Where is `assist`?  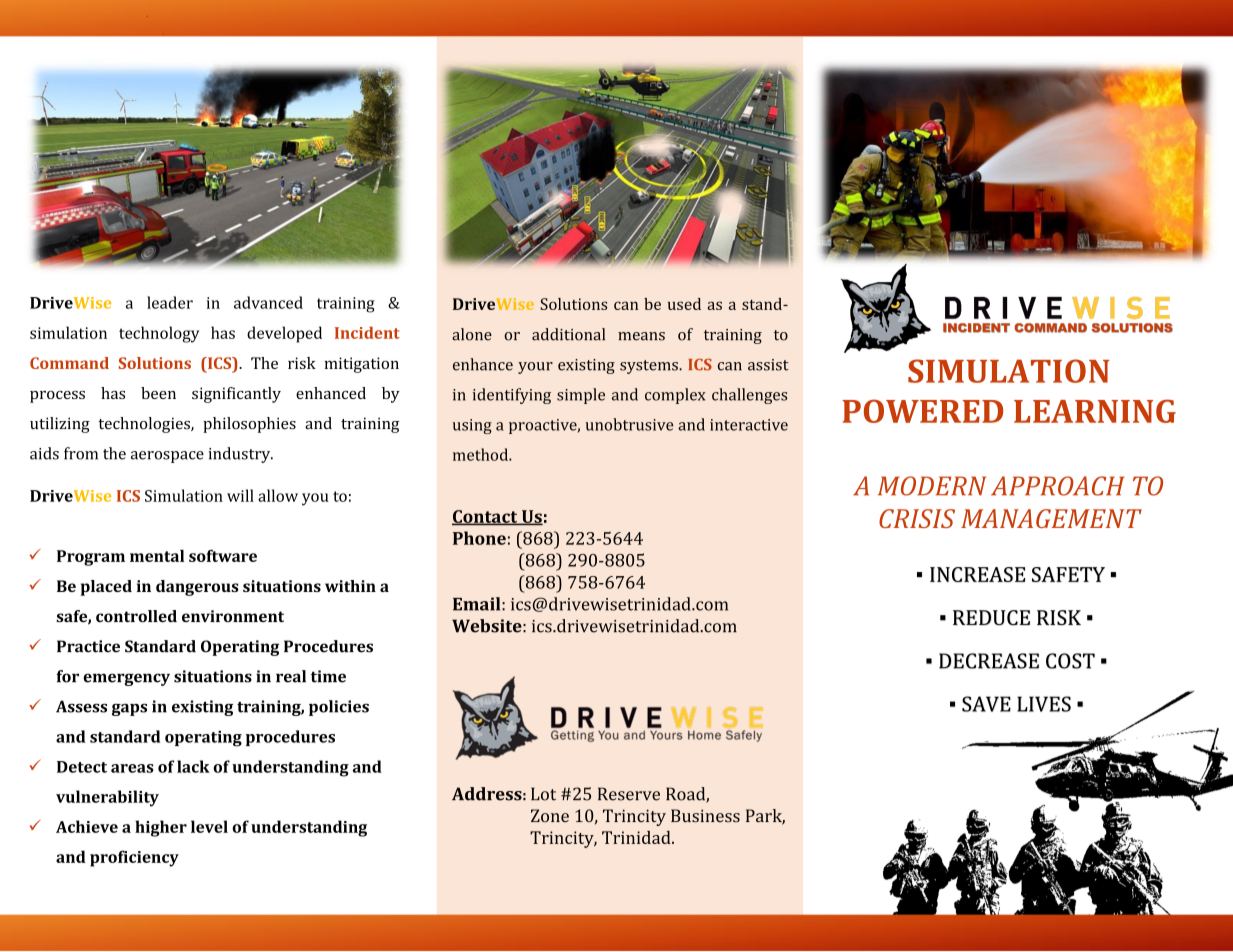 assist is located at coordinates (768, 365).
